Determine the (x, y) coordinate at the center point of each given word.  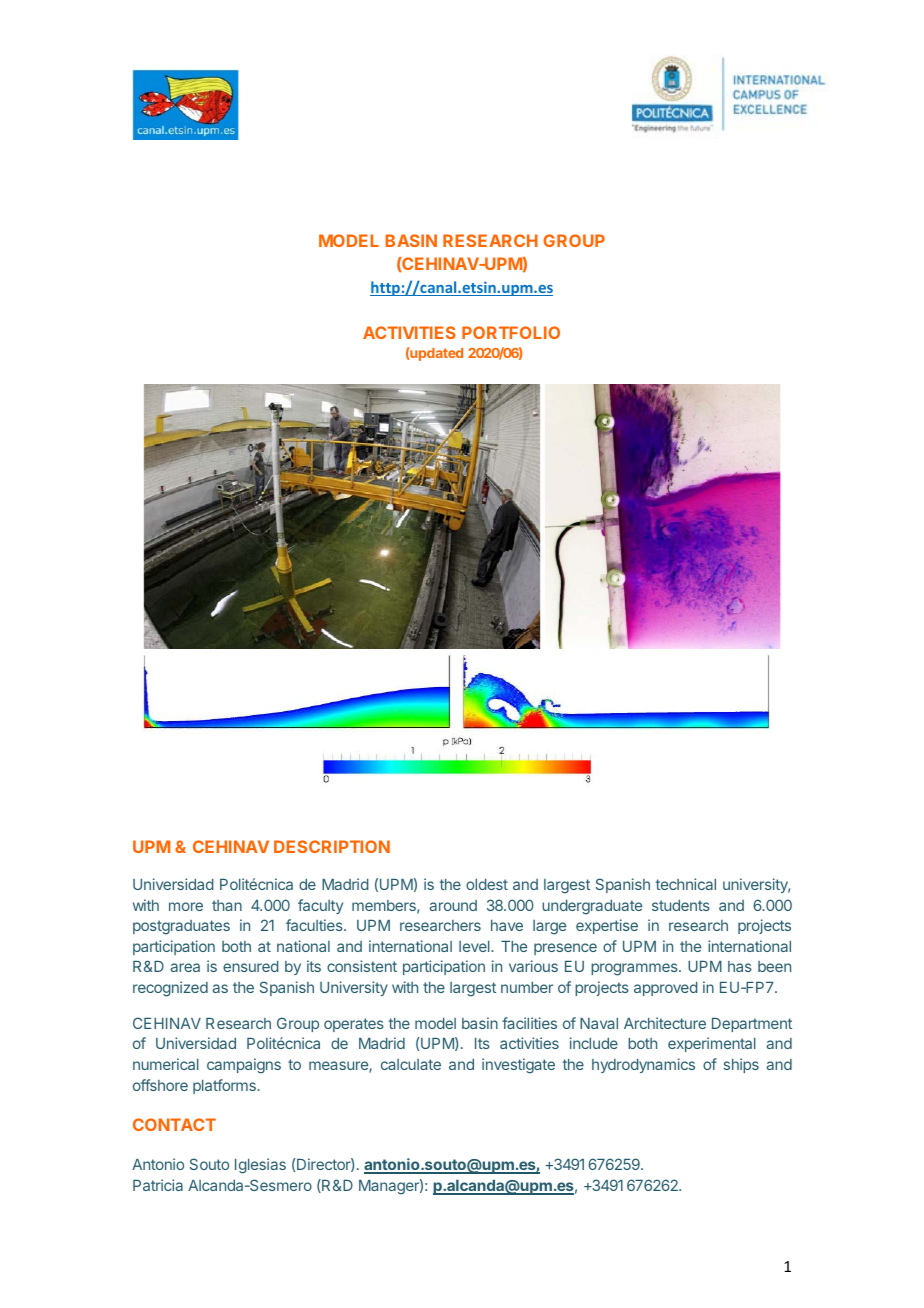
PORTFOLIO (511, 332)
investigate (518, 1066)
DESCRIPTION (332, 846)
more (186, 906)
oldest (487, 884)
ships (741, 1065)
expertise (607, 926)
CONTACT (174, 1124)
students (681, 905)
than (227, 905)
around (453, 905)
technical (686, 884)
